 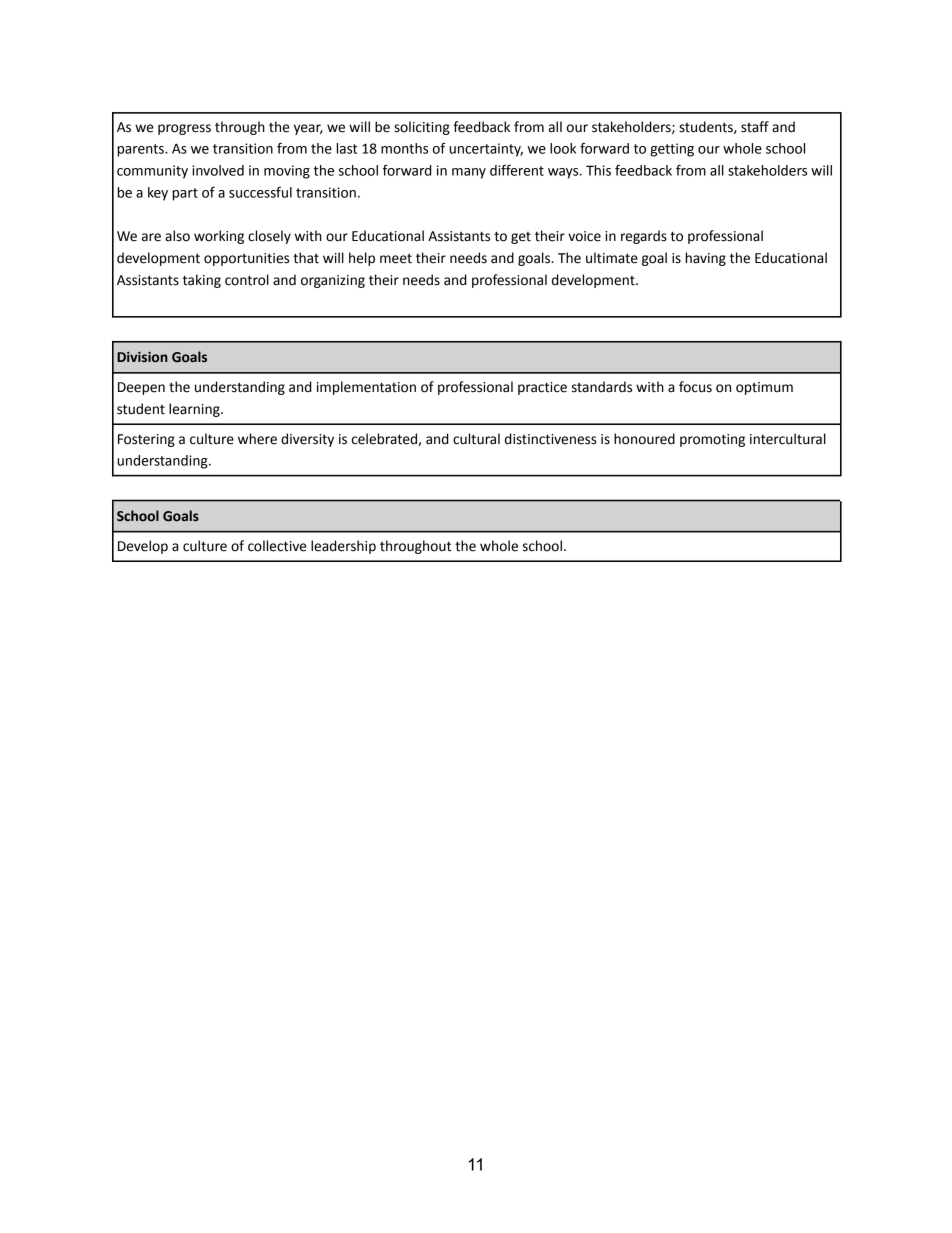 I want to click on Division, so click(x=142, y=357).
